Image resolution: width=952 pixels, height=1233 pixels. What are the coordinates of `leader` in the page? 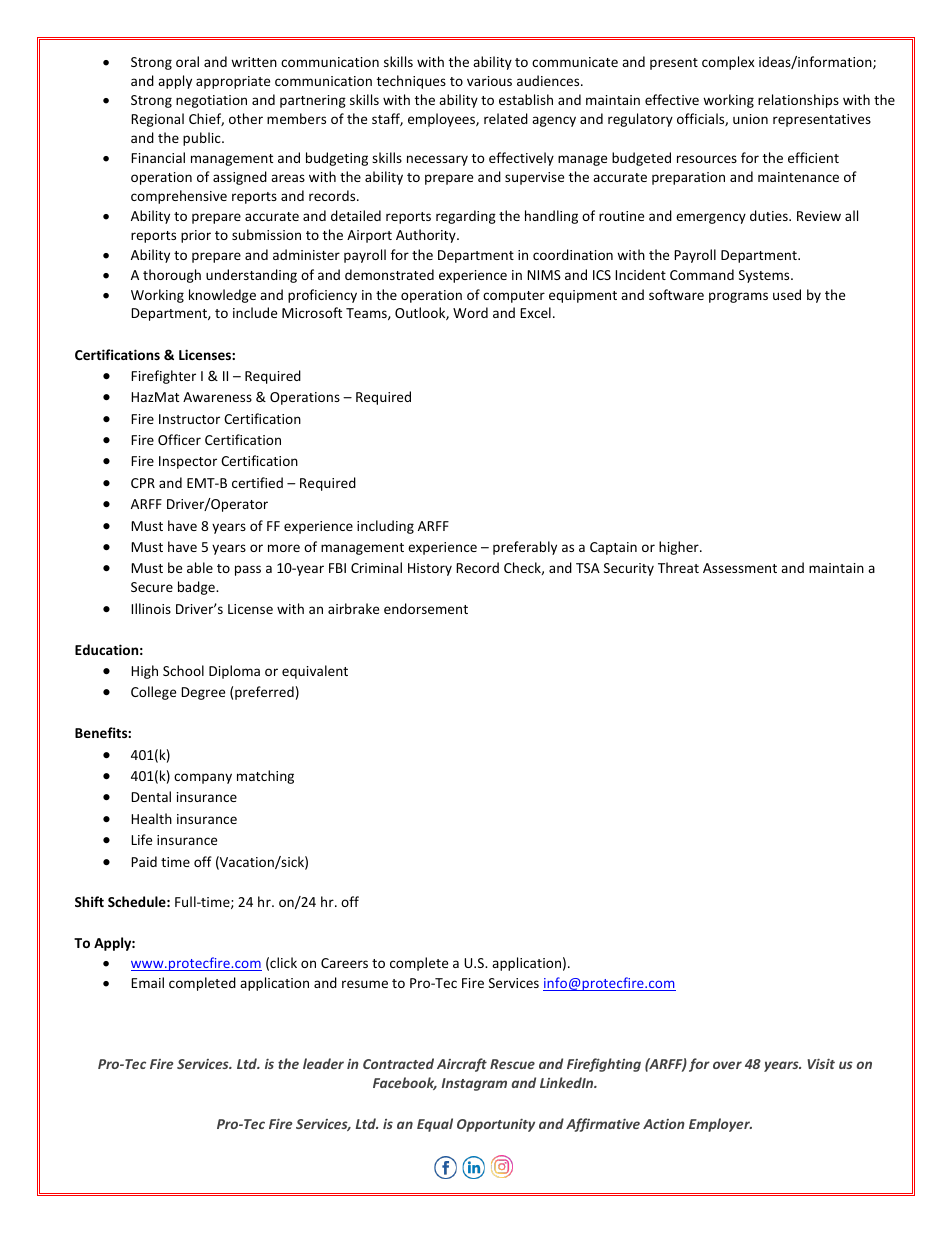 It's located at (323, 1063).
